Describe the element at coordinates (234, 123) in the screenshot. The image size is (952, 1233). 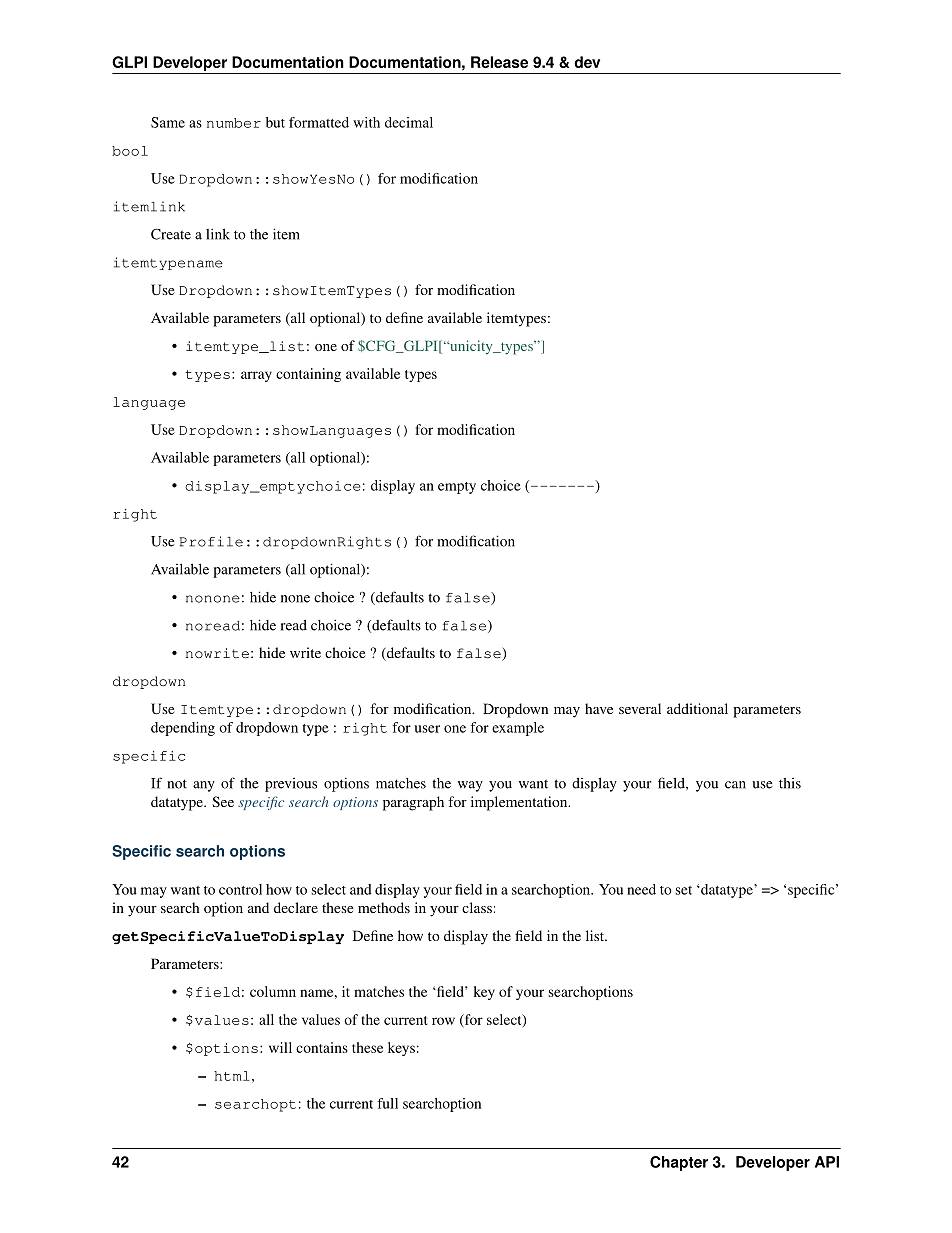
I see `number` at that location.
